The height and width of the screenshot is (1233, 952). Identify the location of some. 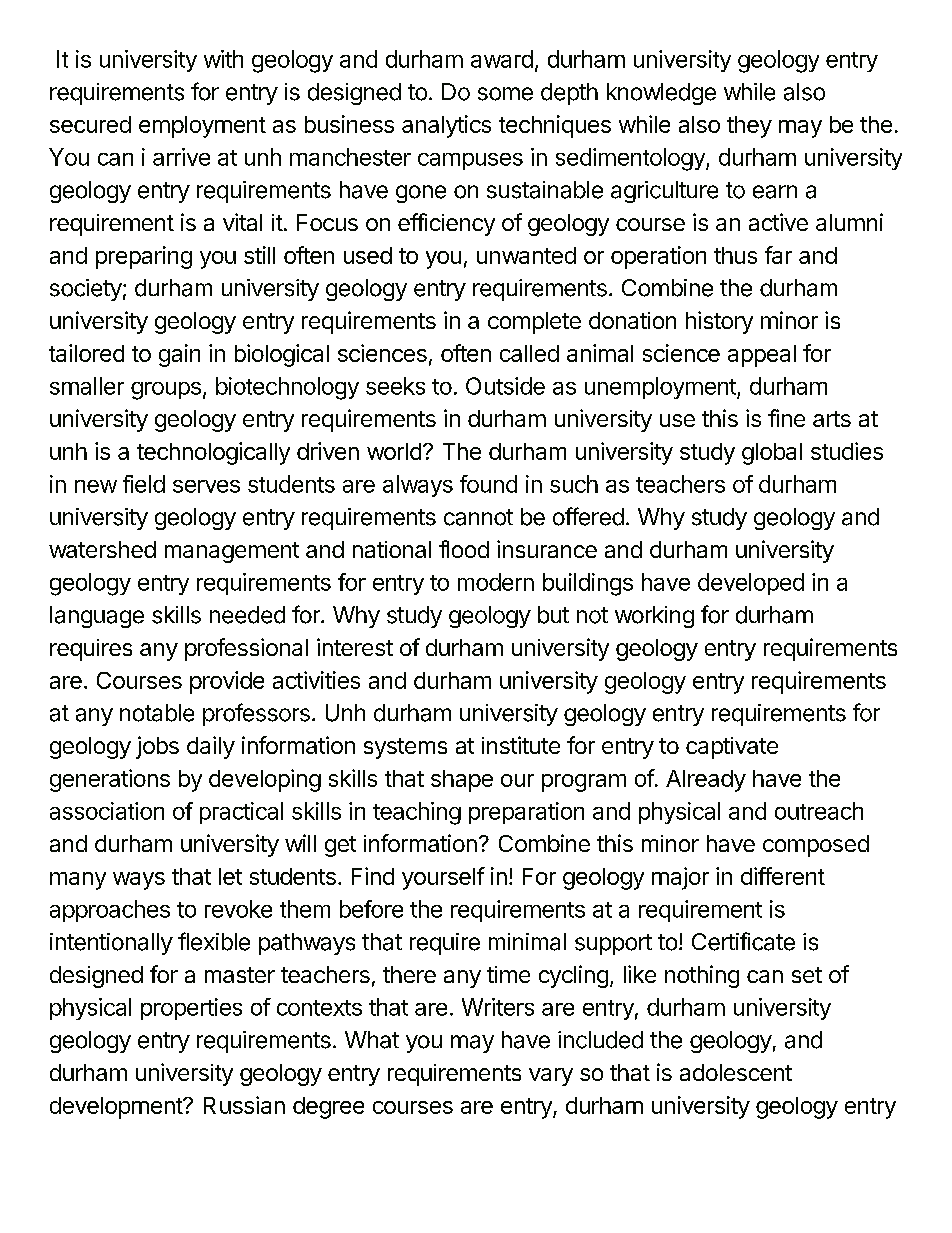
(505, 94).
